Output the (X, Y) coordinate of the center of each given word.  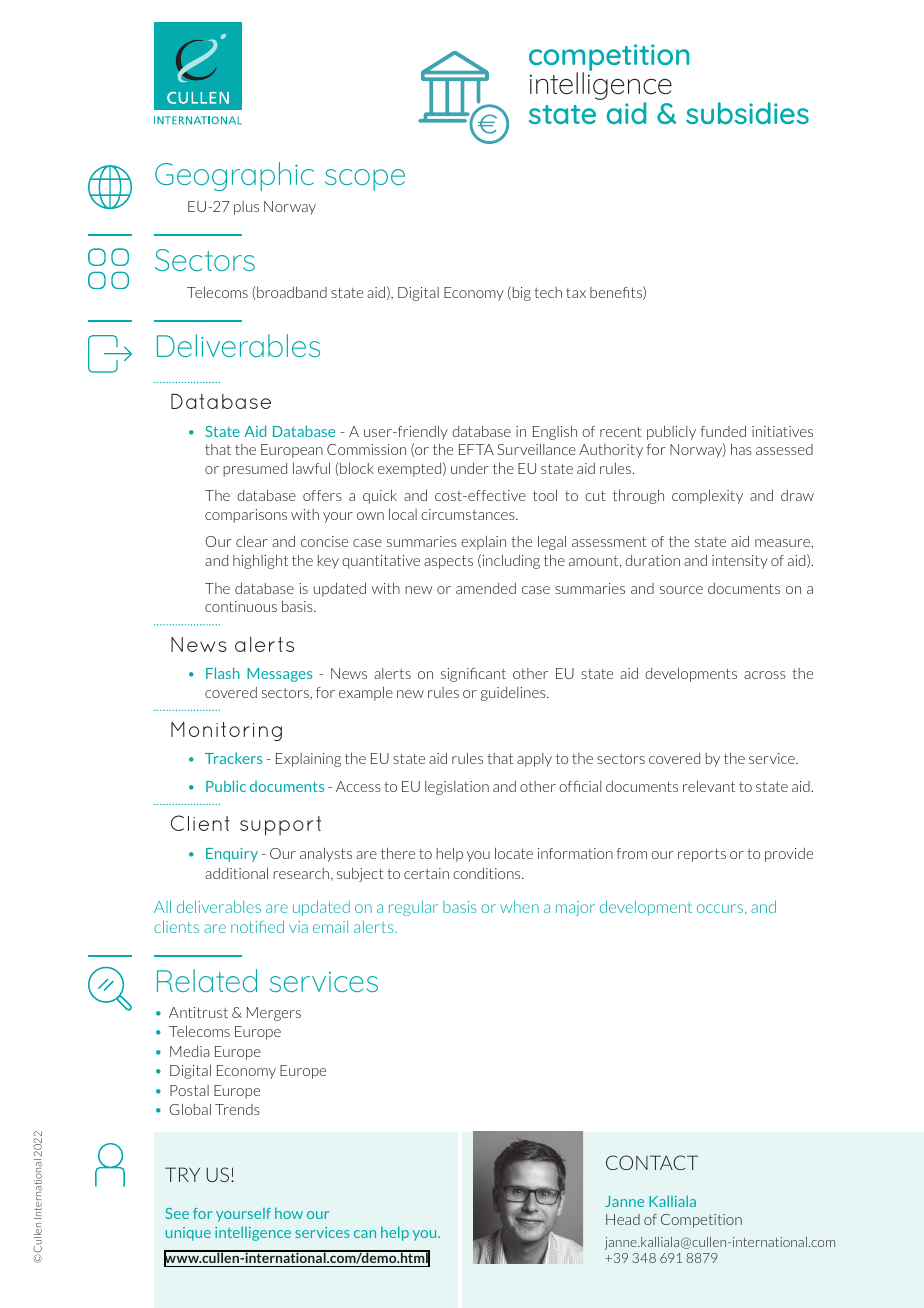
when (519, 907)
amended (486, 588)
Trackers (233, 758)
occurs (721, 909)
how (289, 1213)
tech (548, 292)
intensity (740, 562)
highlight (260, 562)
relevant (709, 786)
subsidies (747, 113)
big (520, 293)
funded (723, 431)
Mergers (274, 1014)
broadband (291, 293)
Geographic (234, 176)
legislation (457, 788)
